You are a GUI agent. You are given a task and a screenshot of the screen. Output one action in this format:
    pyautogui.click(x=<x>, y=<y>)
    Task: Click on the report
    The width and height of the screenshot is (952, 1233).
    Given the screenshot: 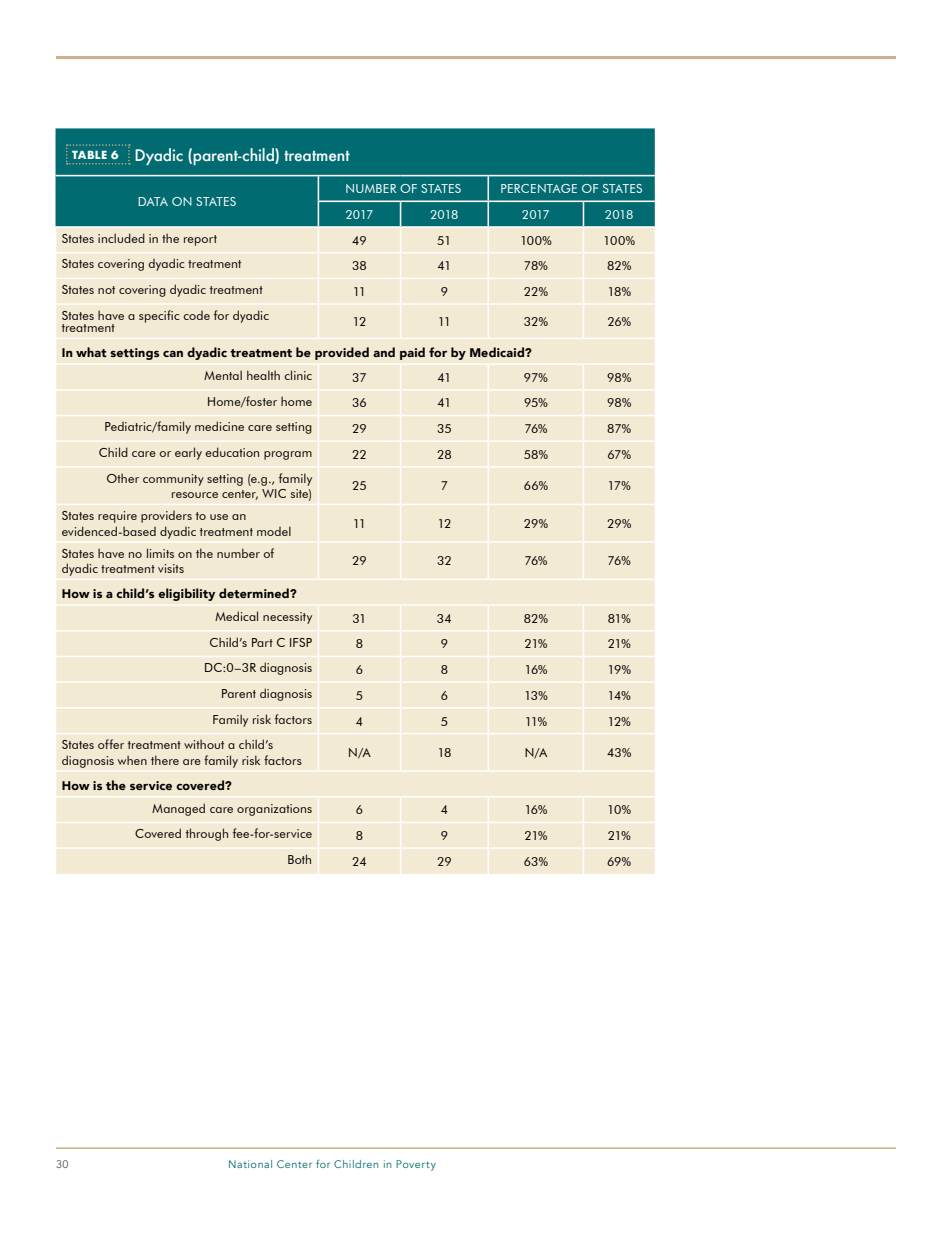 What is the action you would take?
    pyautogui.click(x=200, y=240)
